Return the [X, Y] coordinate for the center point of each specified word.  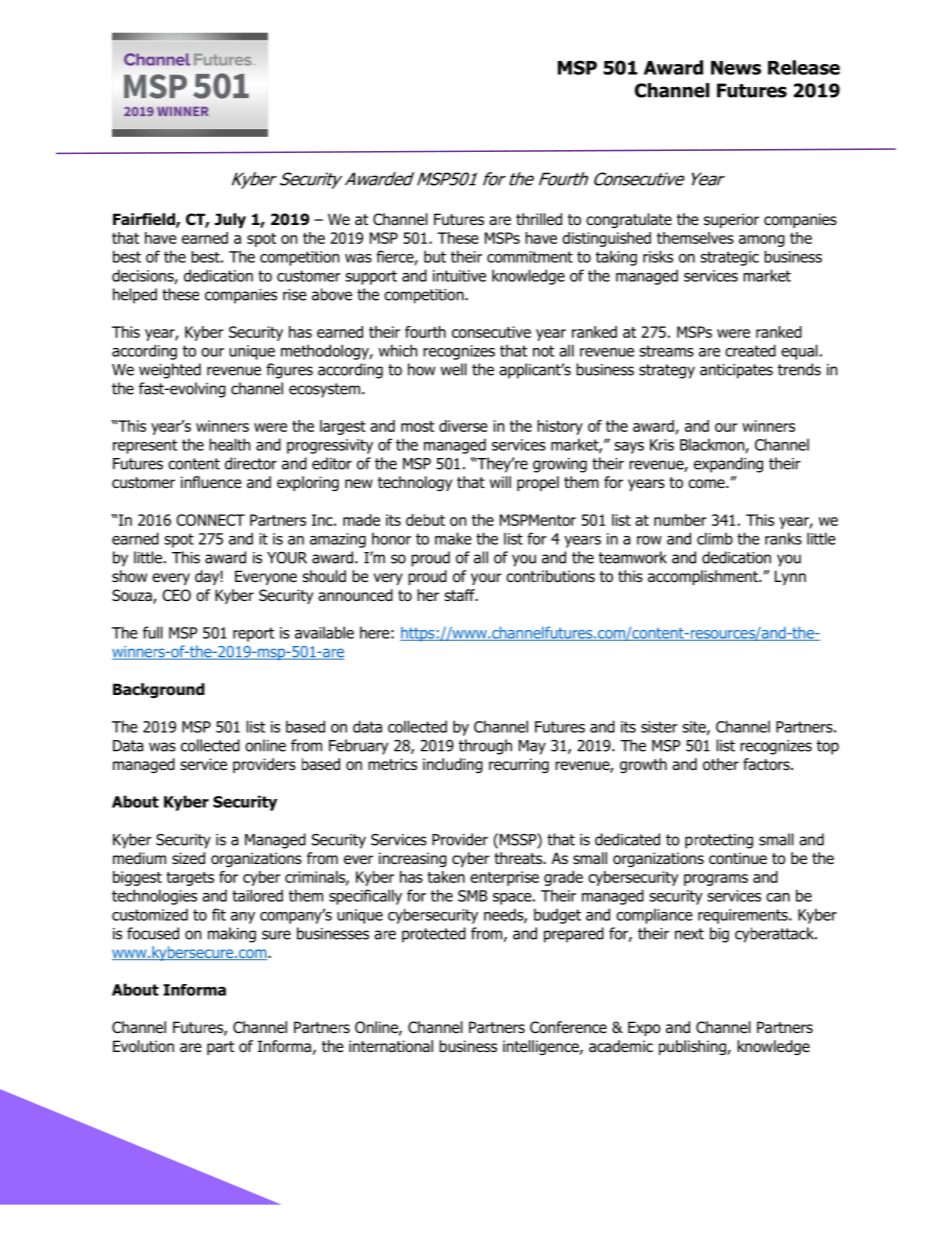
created [750, 350]
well [454, 369]
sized [188, 858]
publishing [693, 1047]
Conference [568, 1027]
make [453, 538]
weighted [170, 371]
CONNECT [210, 520]
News [736, 68]
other [721, 764]
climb [715, 538]
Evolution [143, 1046]
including [453, 765]
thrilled [539, 219]
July [230, 220]
